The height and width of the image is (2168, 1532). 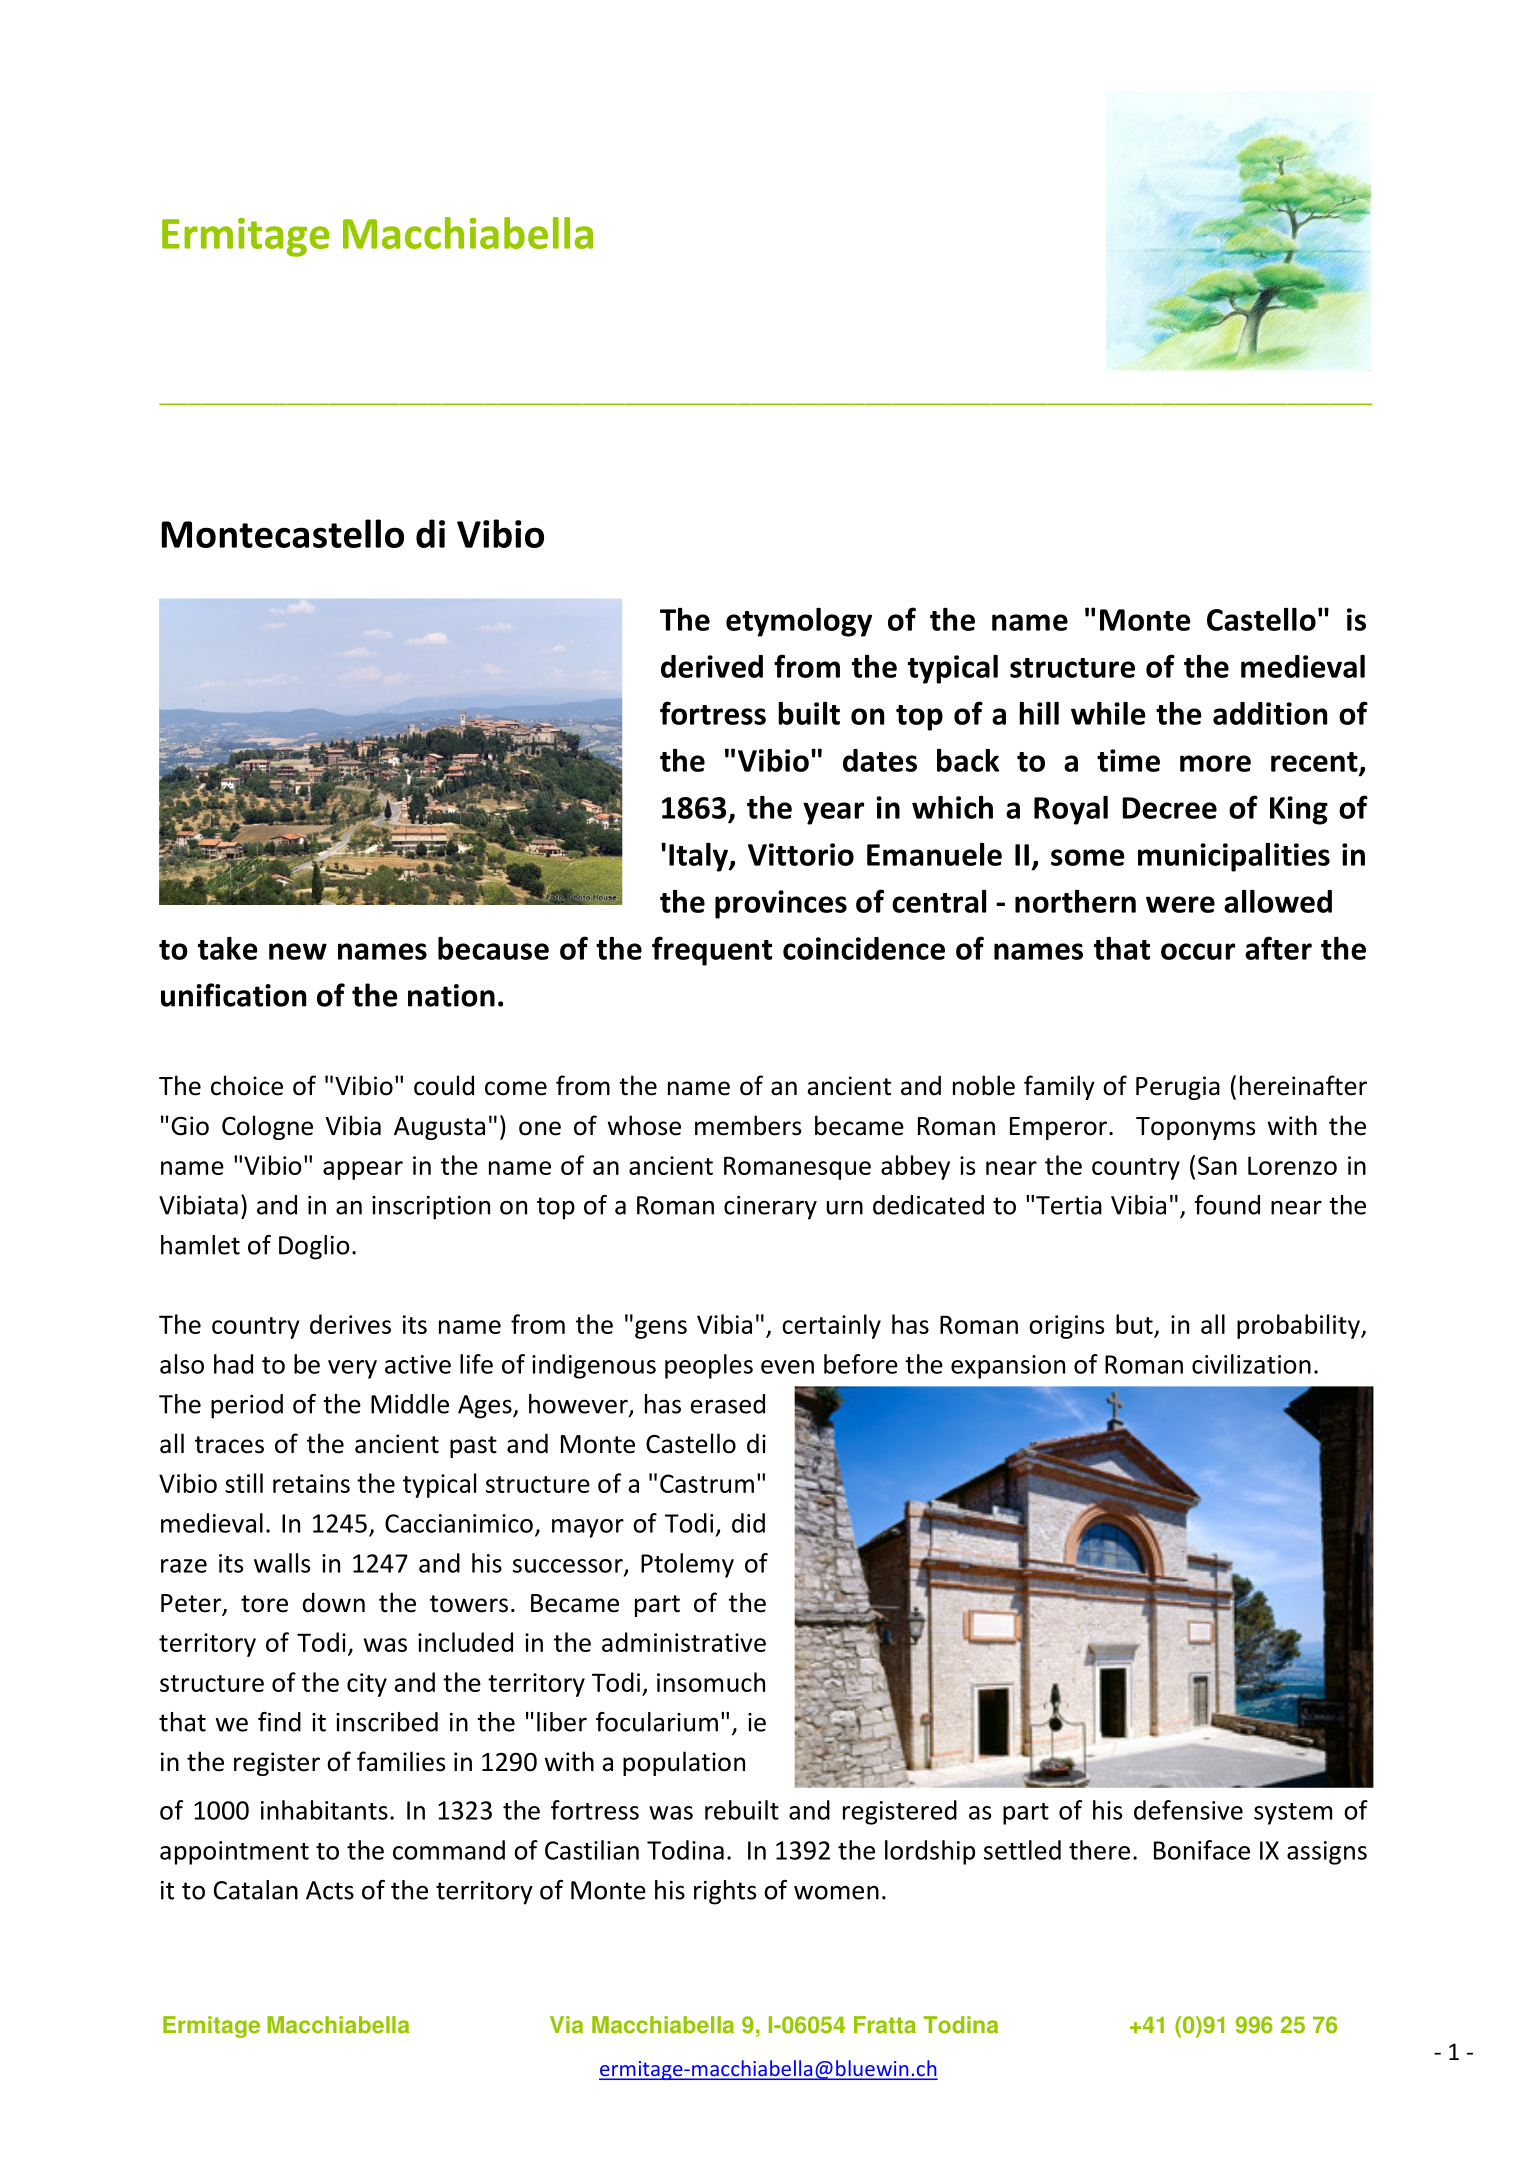 I want to click on derives, so click(x=350, y=1324).
